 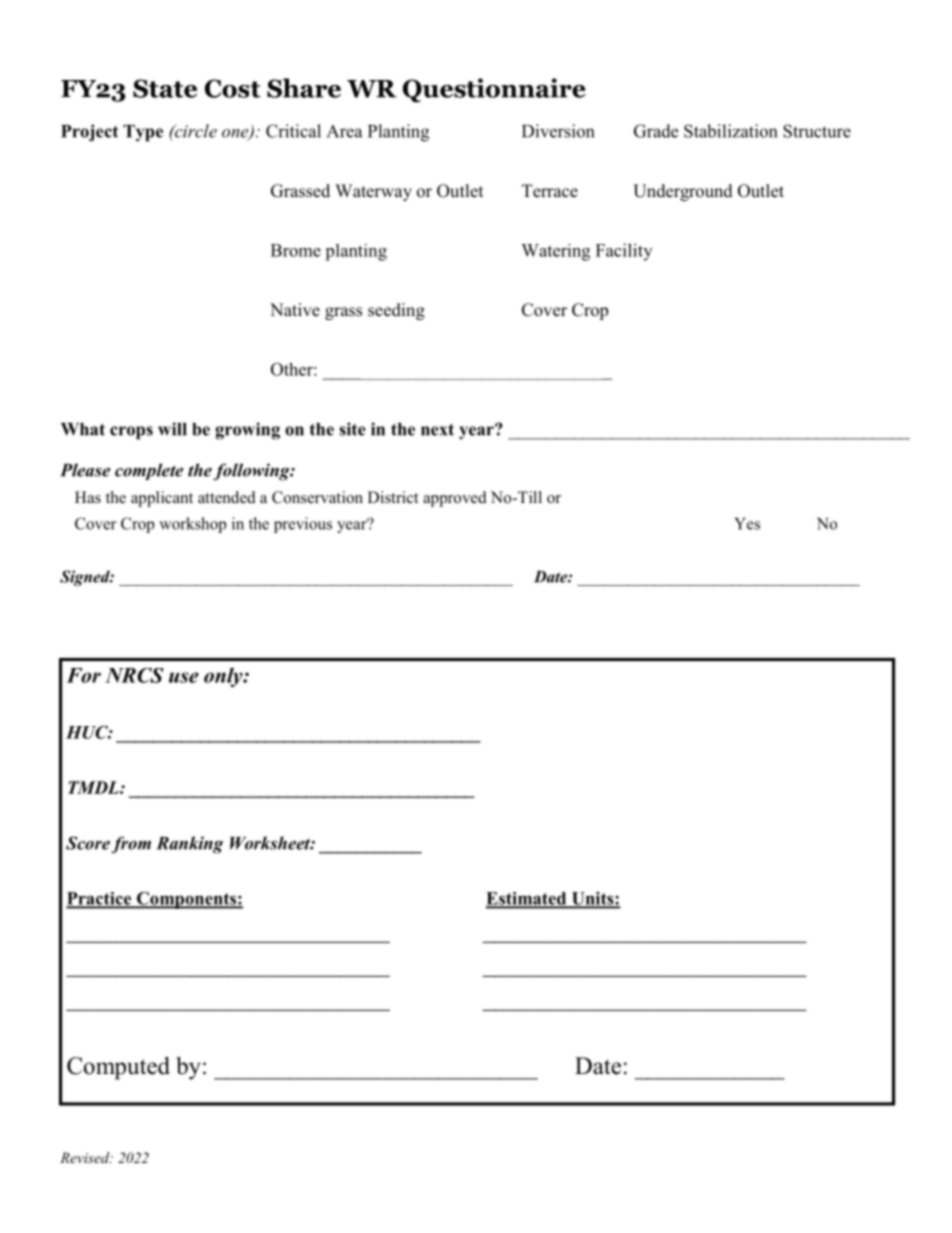 I want to click on from, so click(x=131, y=845).
